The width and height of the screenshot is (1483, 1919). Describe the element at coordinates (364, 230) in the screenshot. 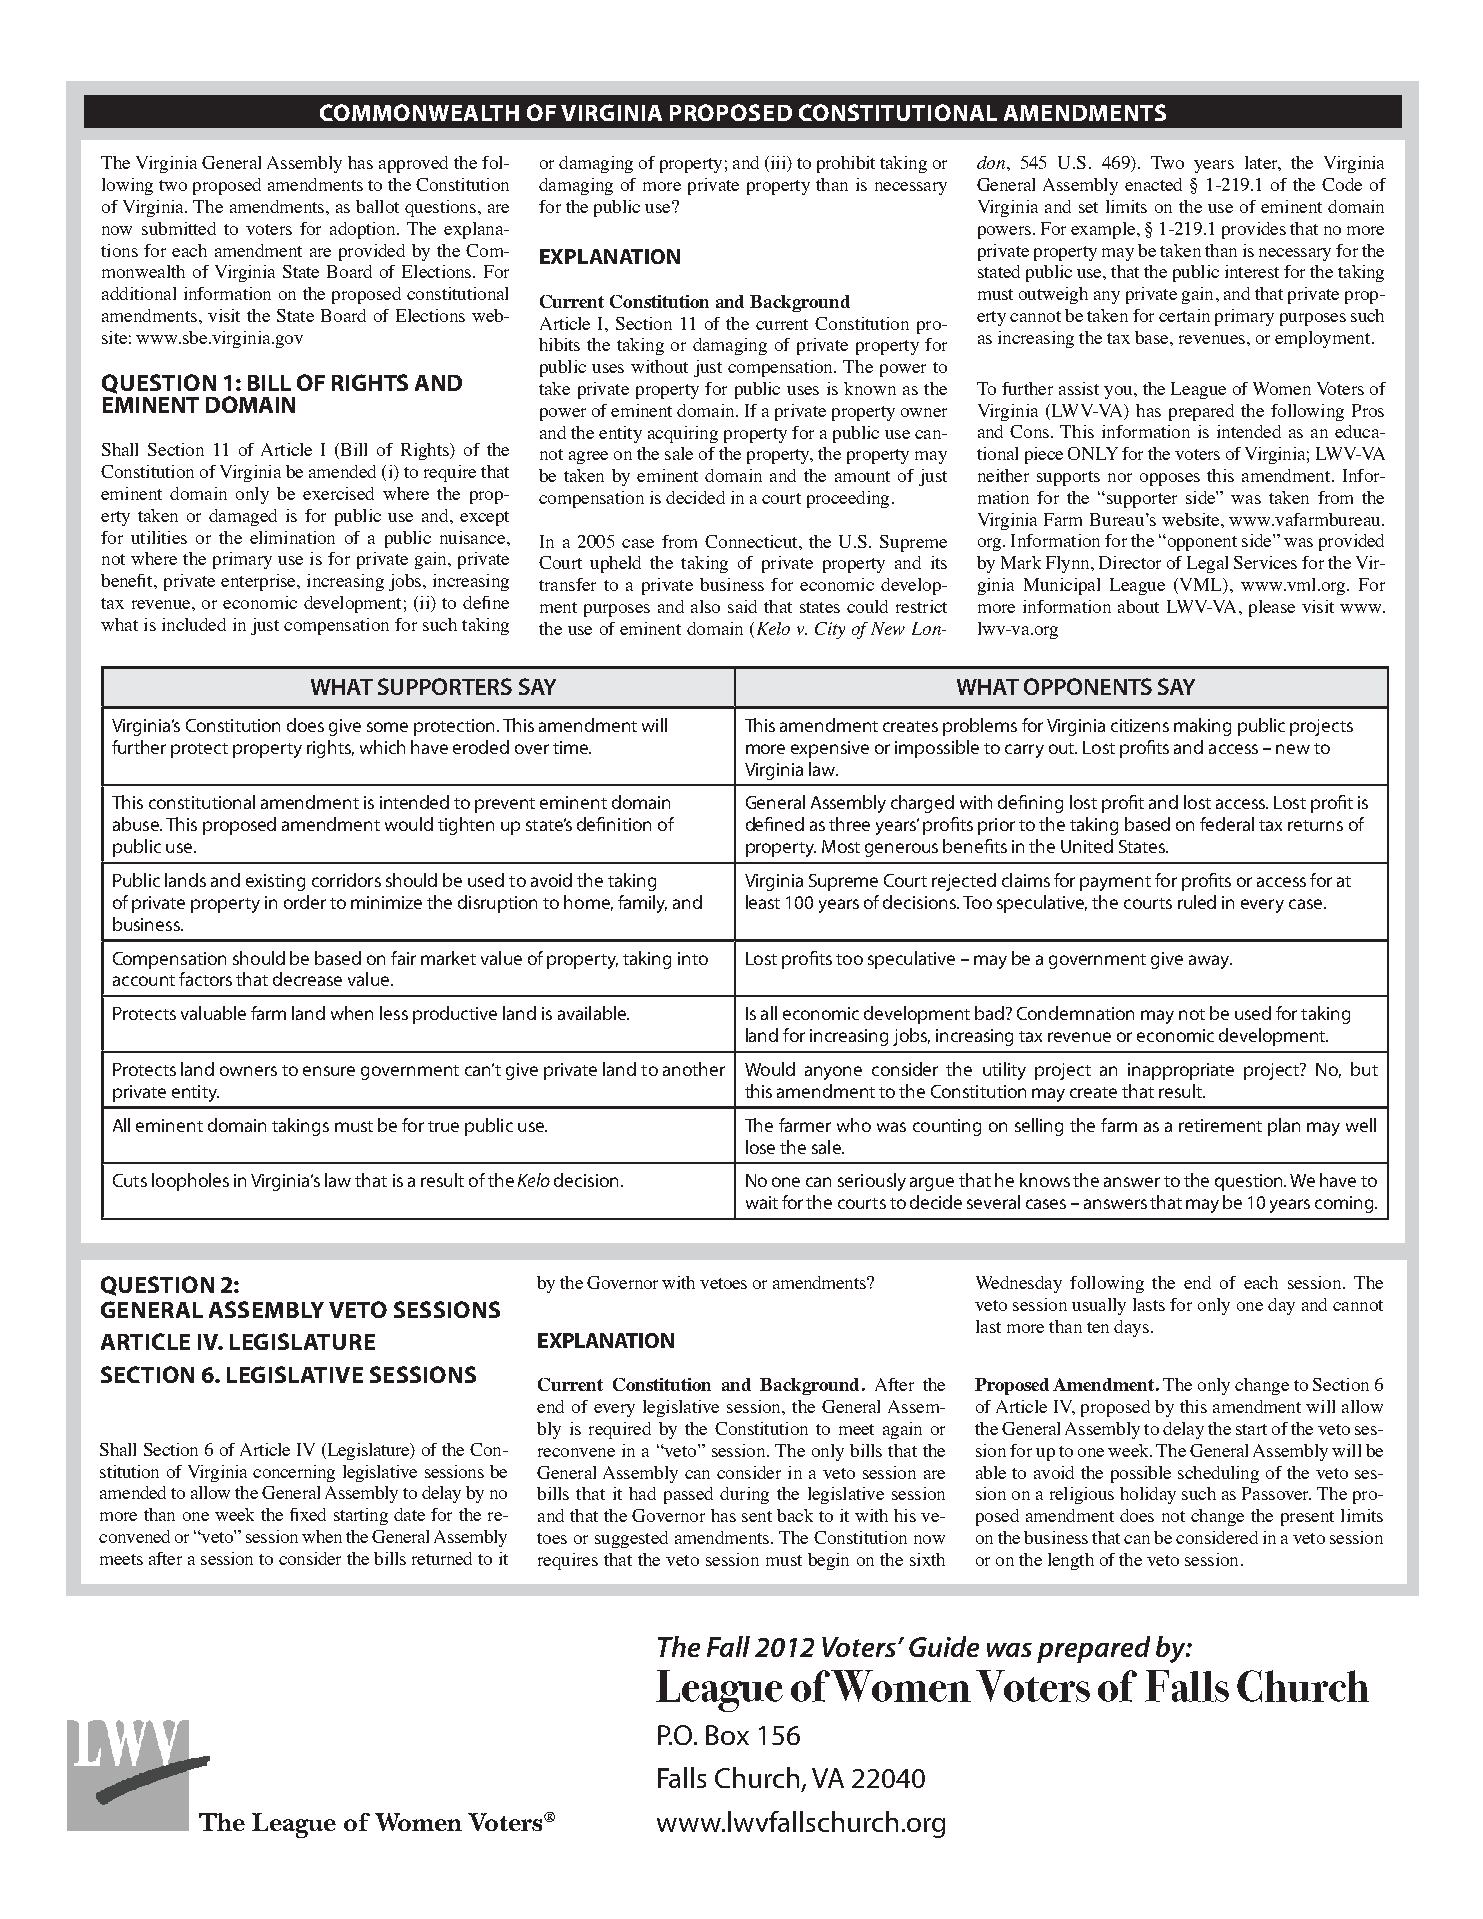

I see `adoption` at that location.
